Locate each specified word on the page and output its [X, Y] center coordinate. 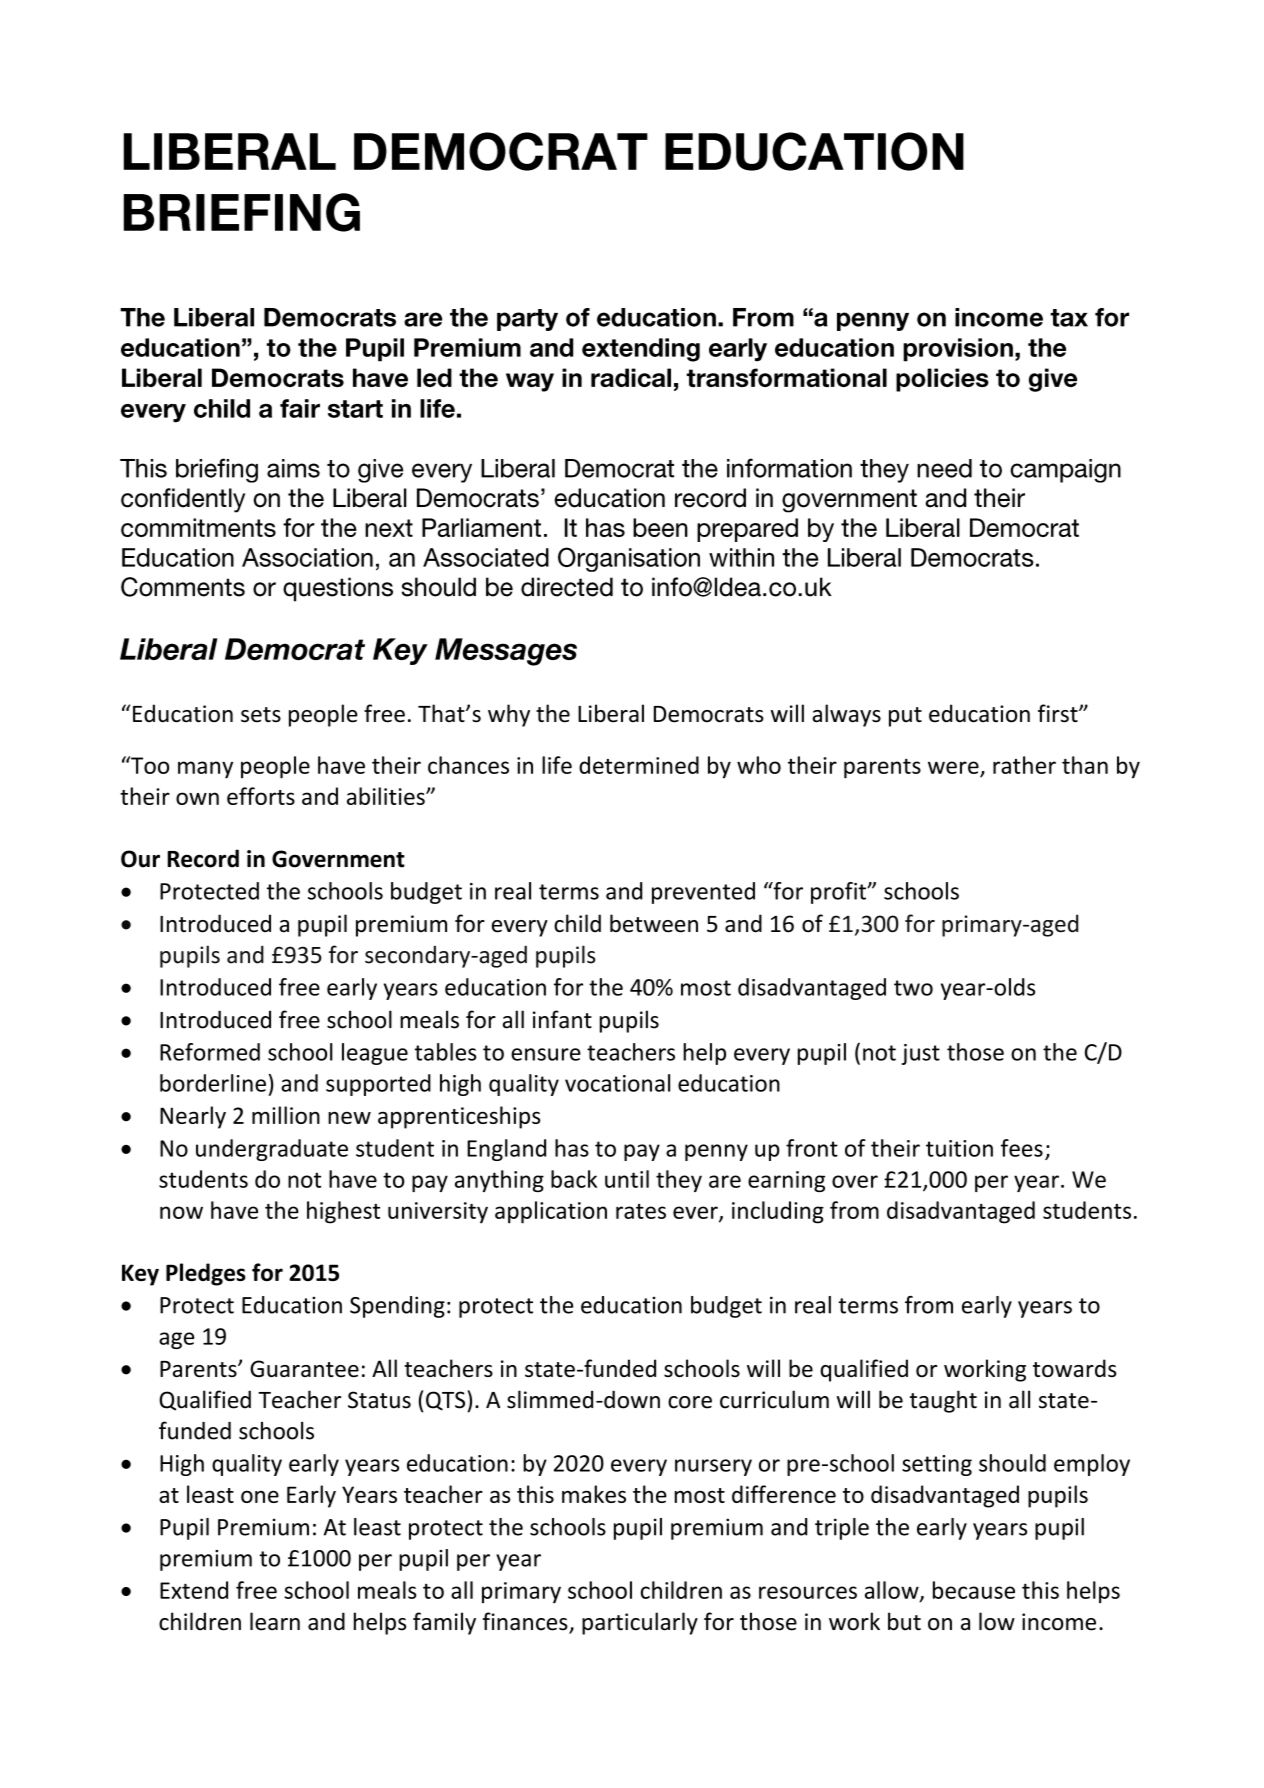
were [953, 767]
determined [639, 765]
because [974, 1590]
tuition [959, 1148]
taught [943, 1401]
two [913, 988]
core [690, 1402]
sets [261, 715]
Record [203, 858]
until [627, 1179]
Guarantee [304, 1368]
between [654, 923]
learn [275, 1621]
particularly [640, 1623]
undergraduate [272, 1150]
